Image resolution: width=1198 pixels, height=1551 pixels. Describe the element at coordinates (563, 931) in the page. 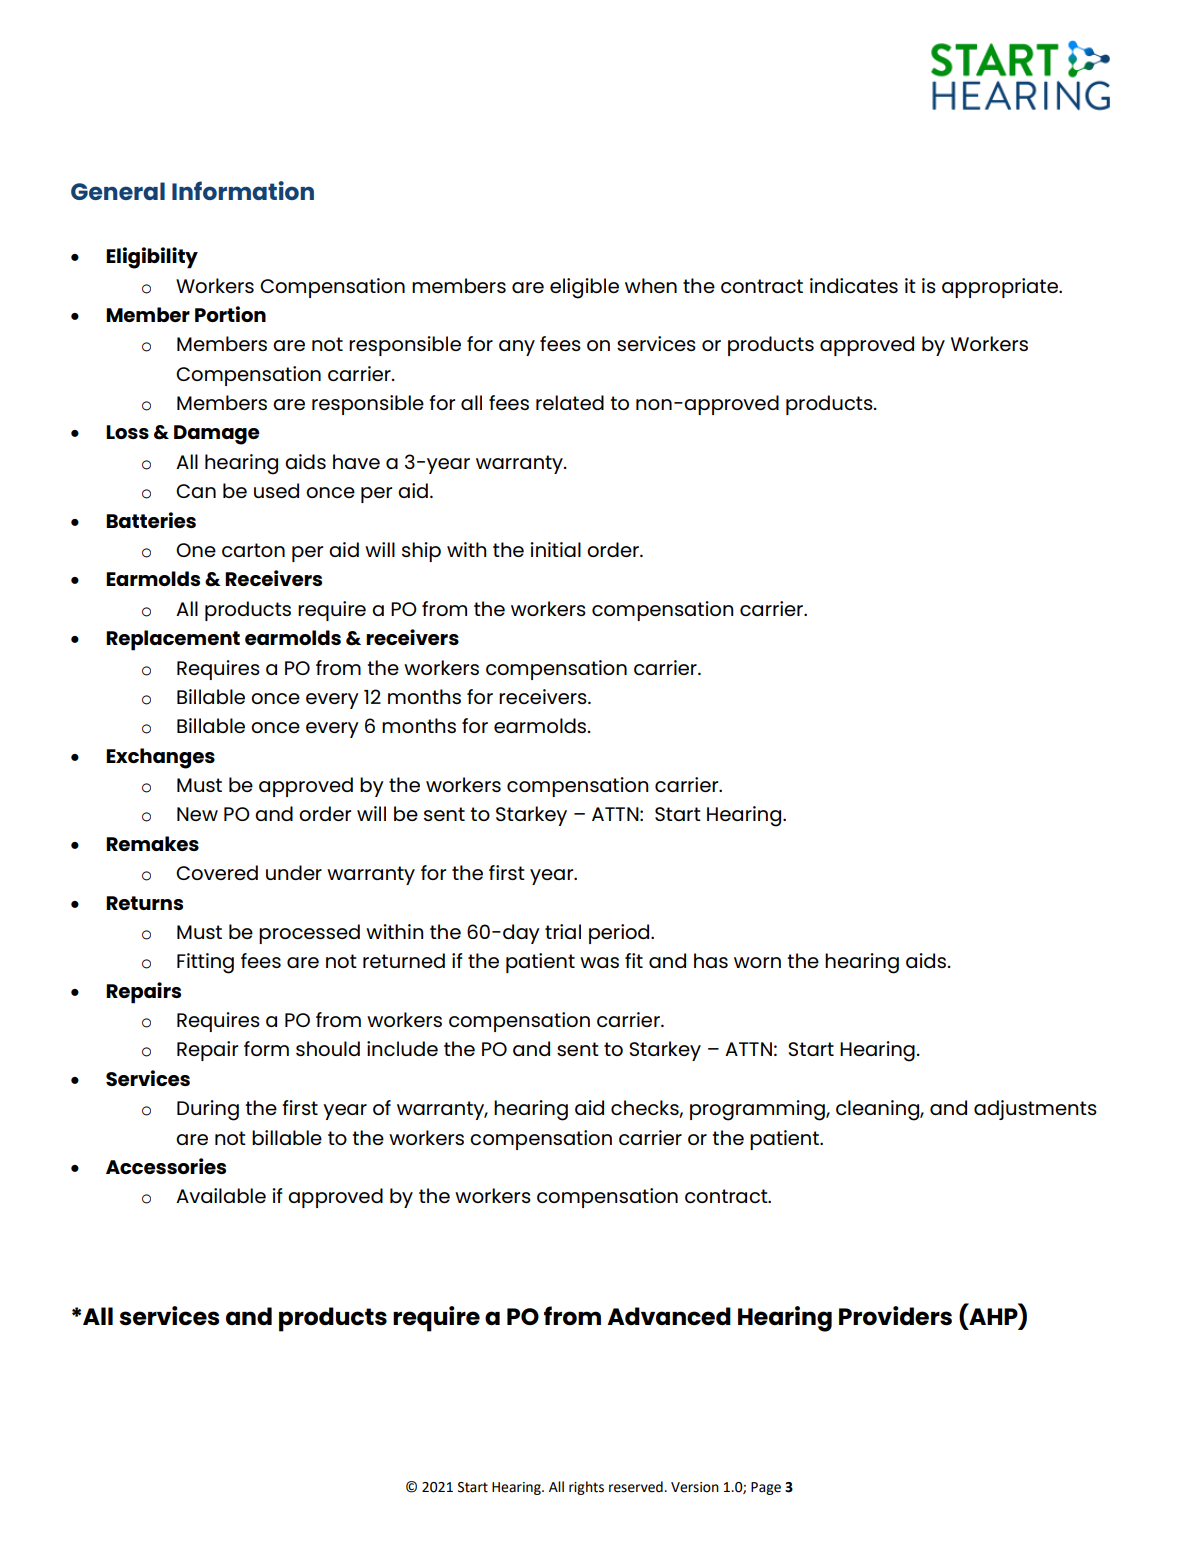

I see `trial` at that location.
